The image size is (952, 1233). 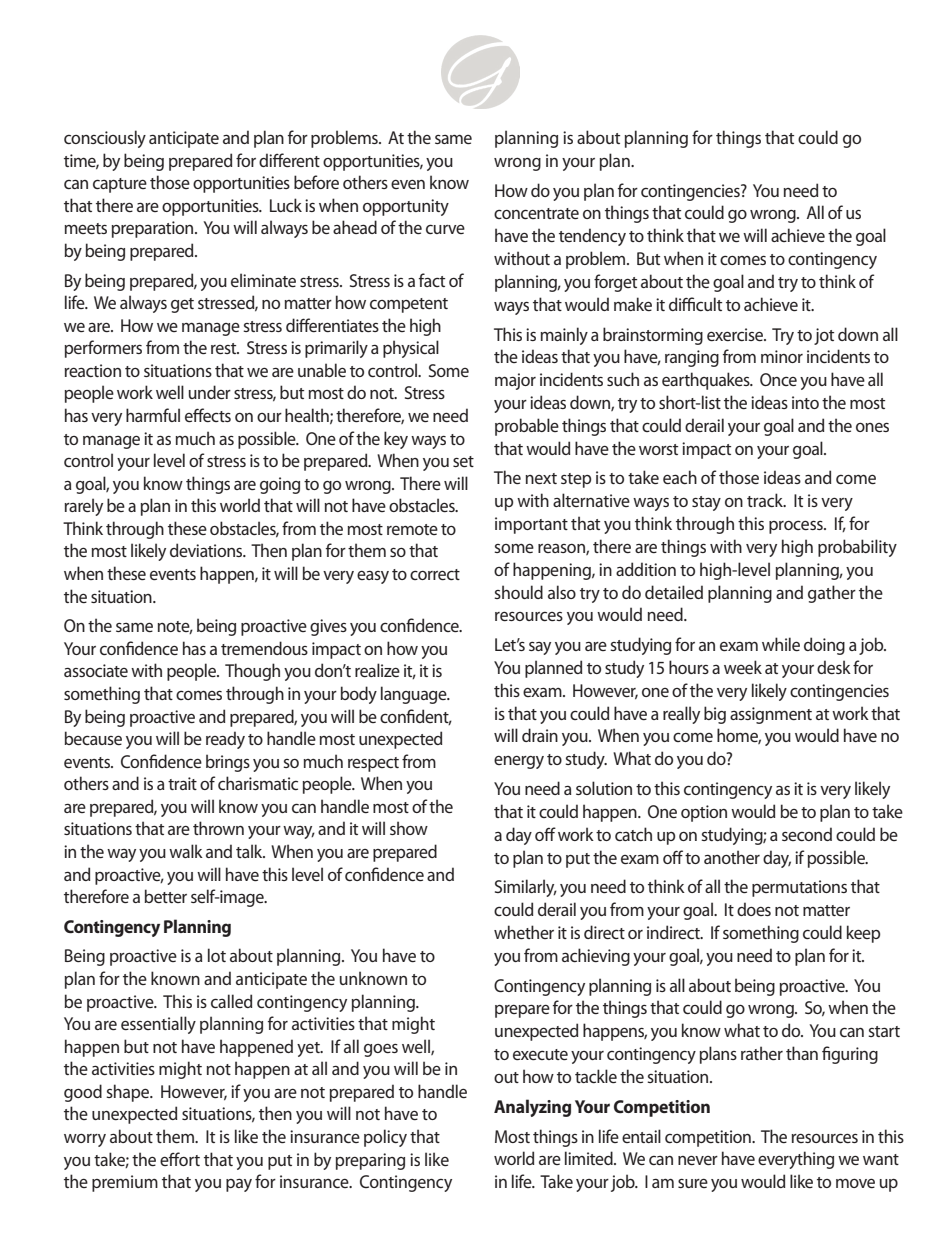 What do you see at coordinates (540, 648) in the screenshot?
I see `say` at bounding box center [540, 648].
